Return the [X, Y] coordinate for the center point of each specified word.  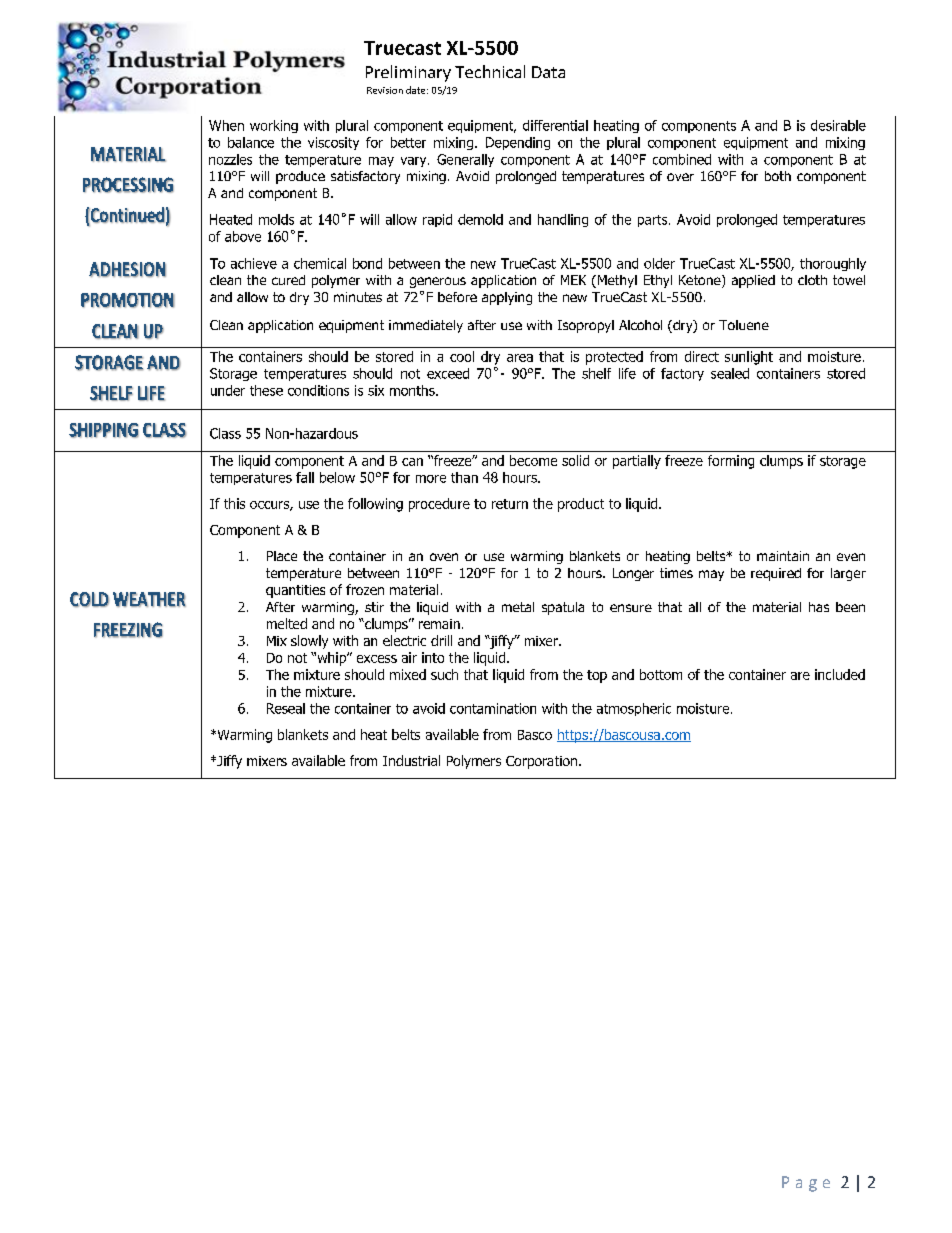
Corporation [541, 762]
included [840, 674]
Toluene [744, 325]
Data [548, 72]
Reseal [286, 708]
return [510, 504]
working [274, 126]
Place [282, 556]
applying [507, 298]
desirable [838, 125]
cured [288, 280]
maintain [783, 556]
